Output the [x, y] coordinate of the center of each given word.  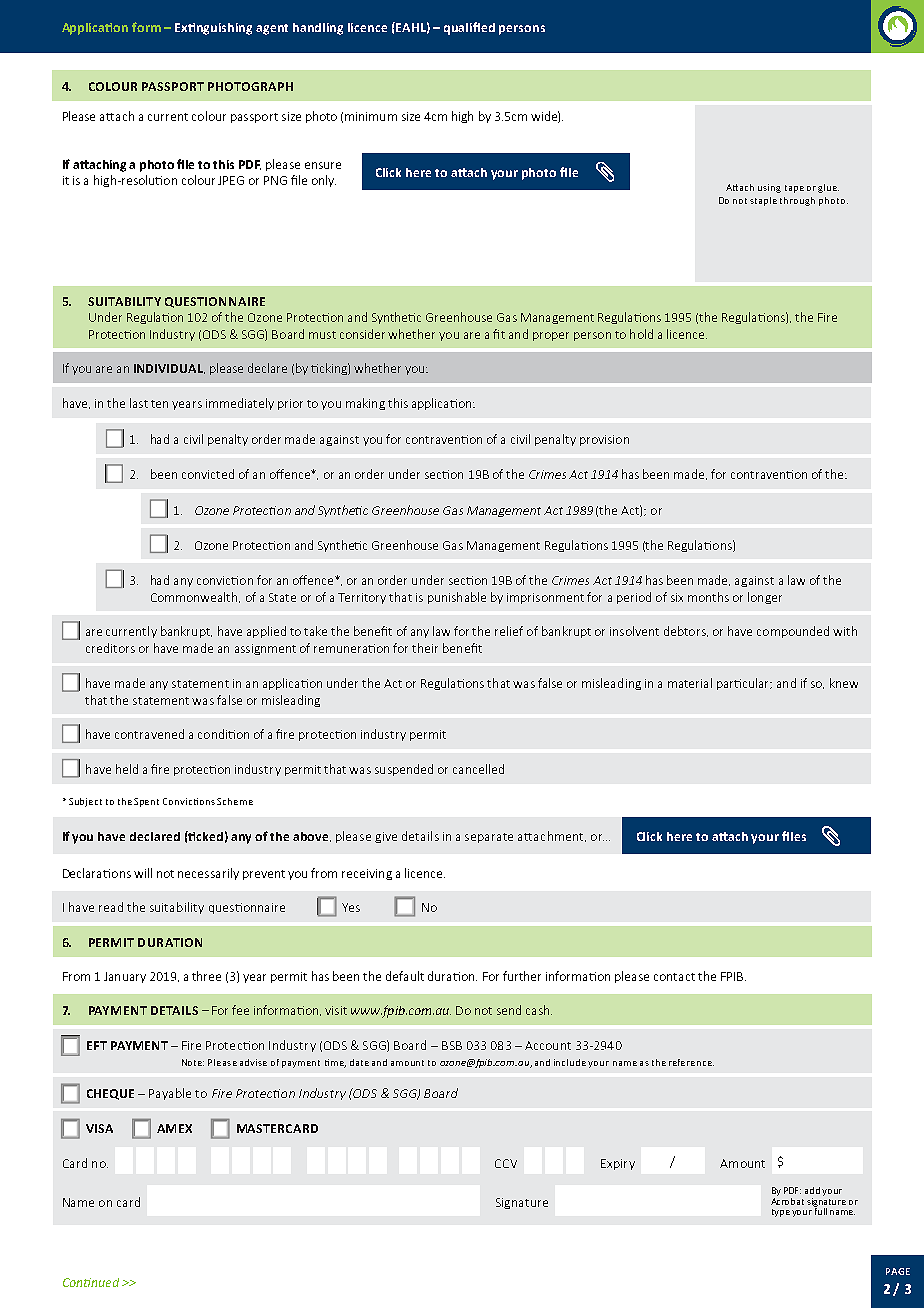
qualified [469, 28]
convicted [208, 474]
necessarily [208, 874]
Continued [91, 1282]
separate [489, 838]
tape [794, 189]
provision [604, 440]
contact [674, 977]
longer [765, 598]
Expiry [618, 1164]
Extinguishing [213, 29]
